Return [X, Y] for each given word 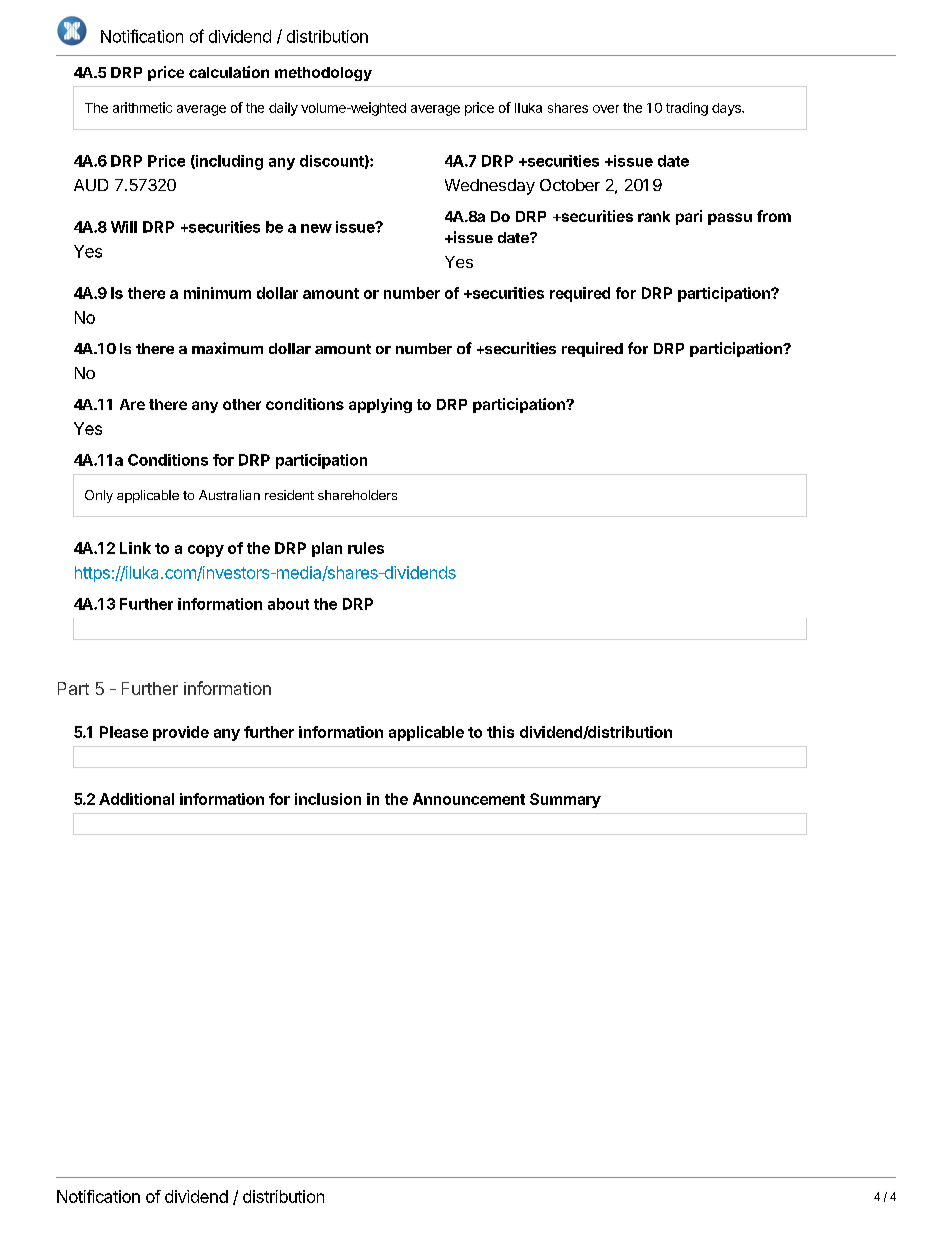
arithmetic [142, 107]
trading [687, 109]
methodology [323, 74]
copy [206, 551]
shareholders [357, 495]
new [316, 228]
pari [689, 217]
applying [380, 405]
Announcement [469, 799]
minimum [217, 293]
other [242, 404]
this [500, 732]
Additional [136, 799]
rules [366, 548]
